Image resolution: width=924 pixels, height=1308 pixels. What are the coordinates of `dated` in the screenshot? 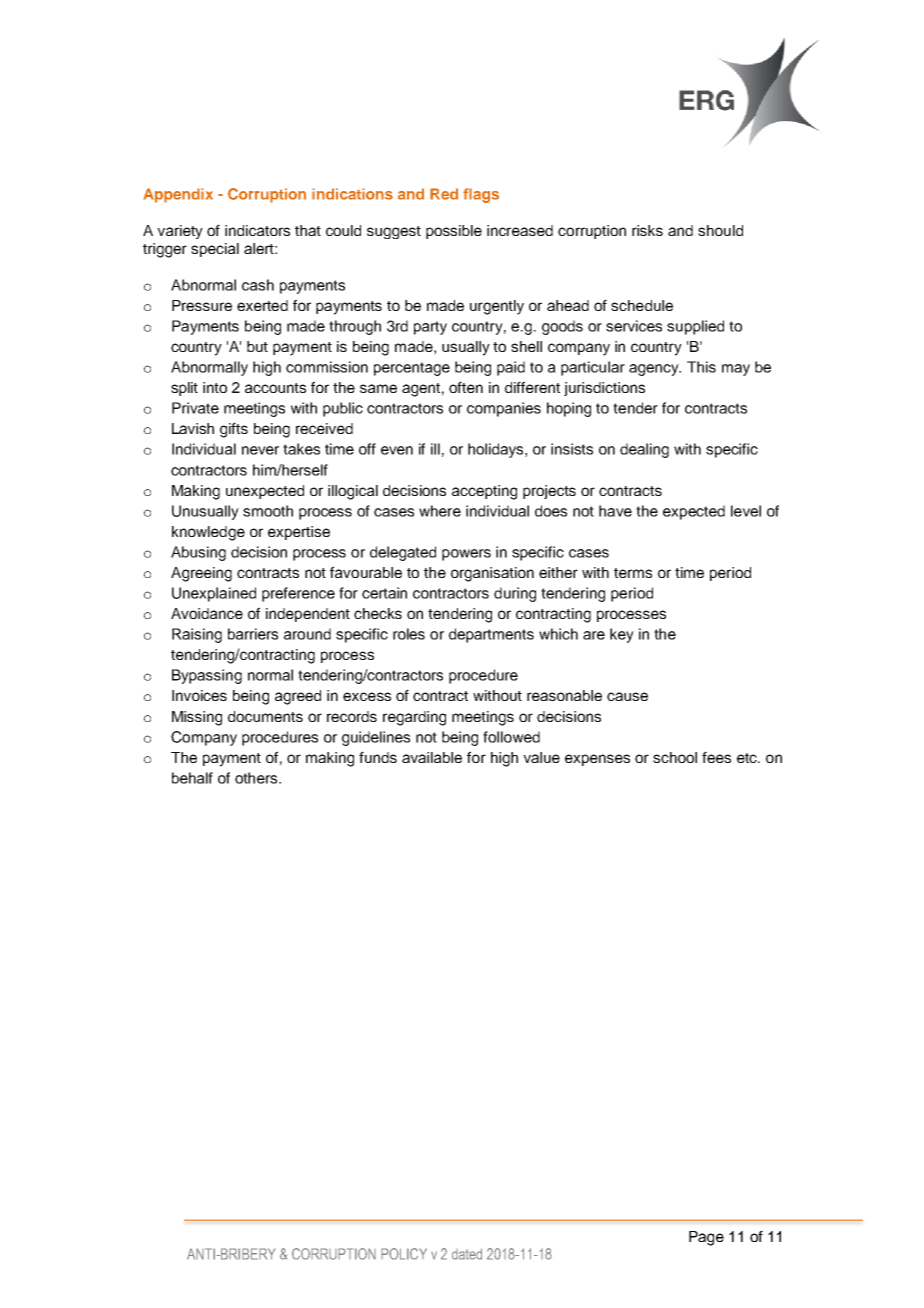 It's located at (467, 1254).
